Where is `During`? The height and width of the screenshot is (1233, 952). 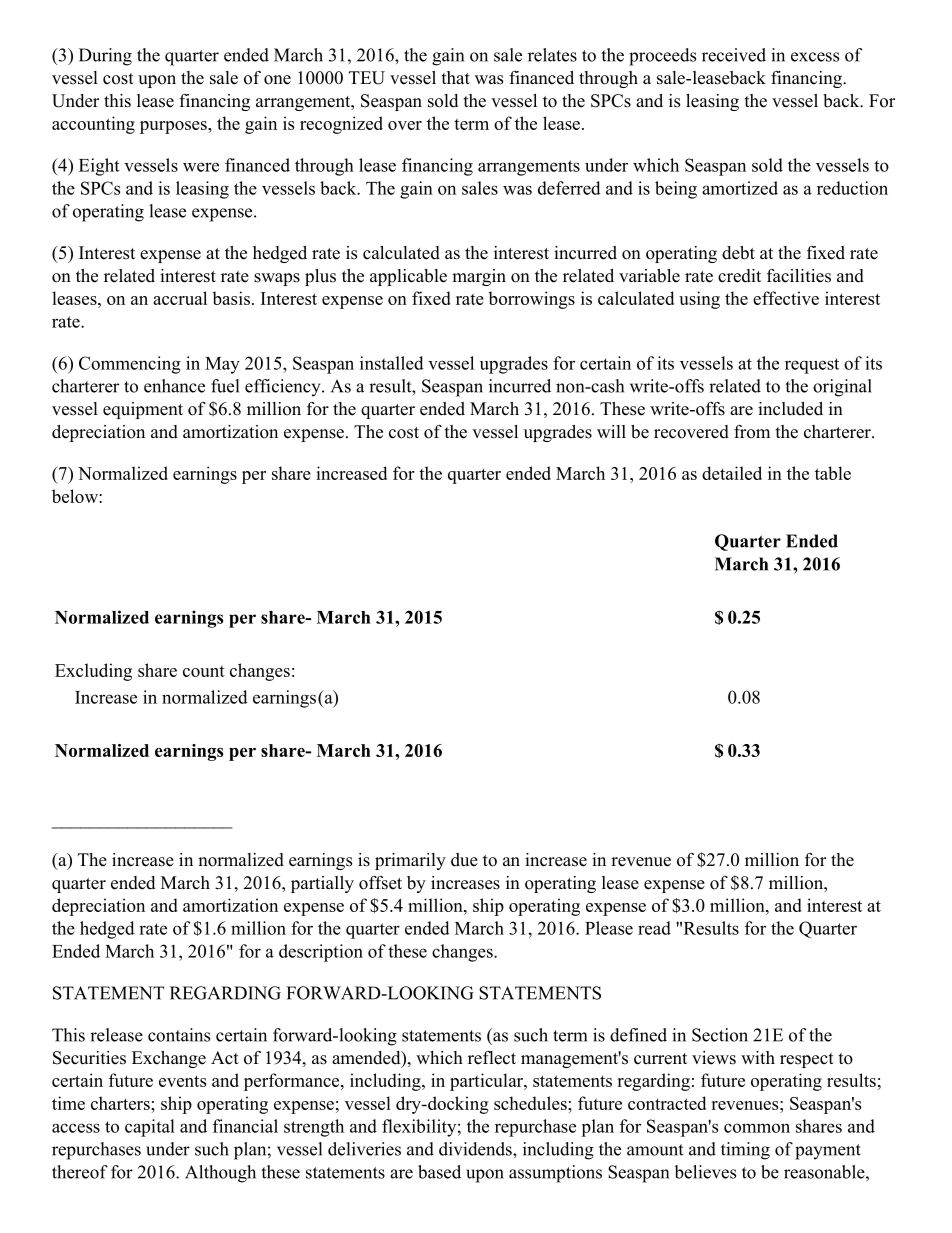
During is located at coordinates (105, 57).
